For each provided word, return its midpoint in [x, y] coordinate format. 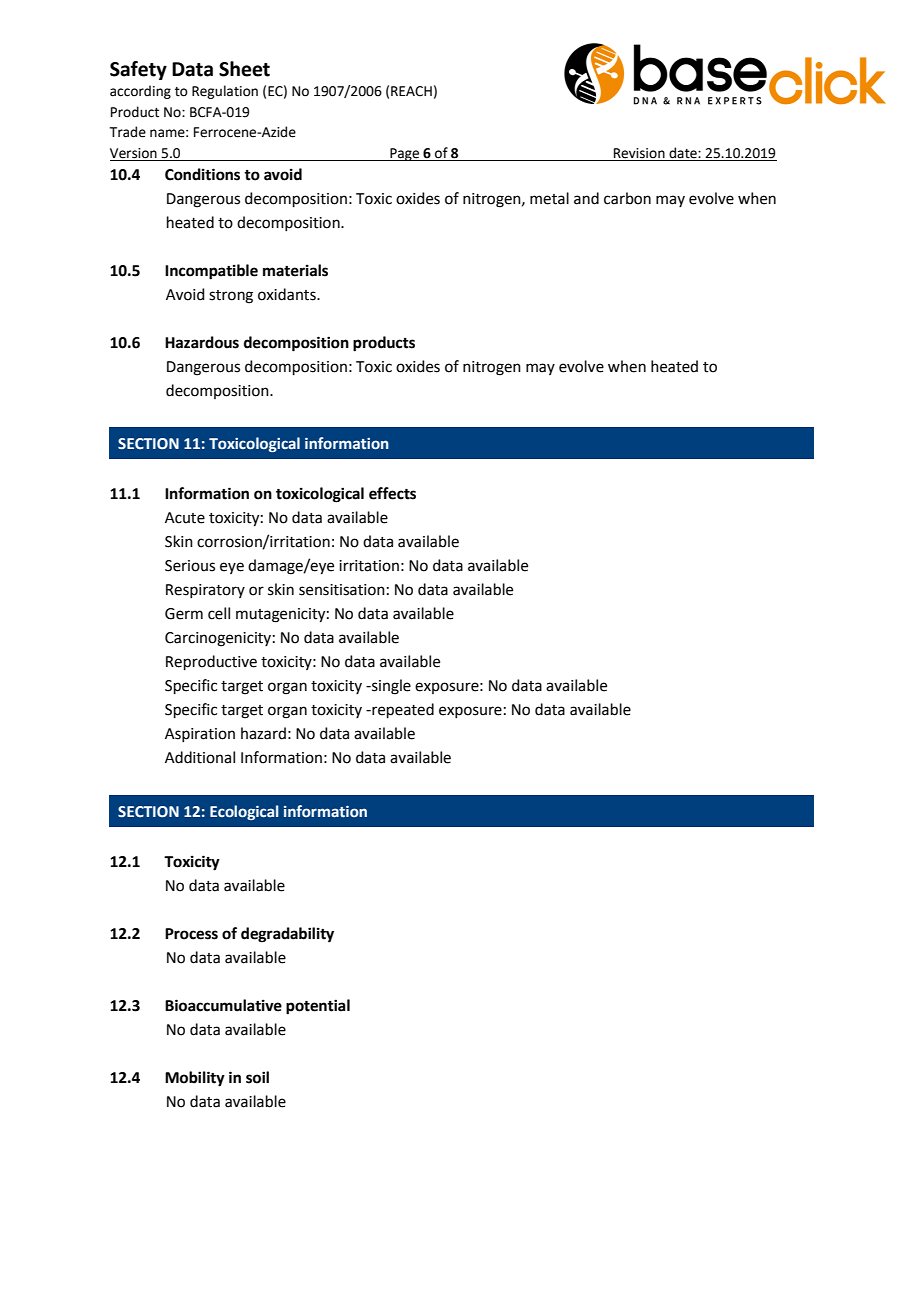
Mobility [195, 1079]
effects [392, 493]
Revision [639, 154]
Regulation [225, 92]
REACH [411, 91]
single [390, 687]
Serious [190, 566]
